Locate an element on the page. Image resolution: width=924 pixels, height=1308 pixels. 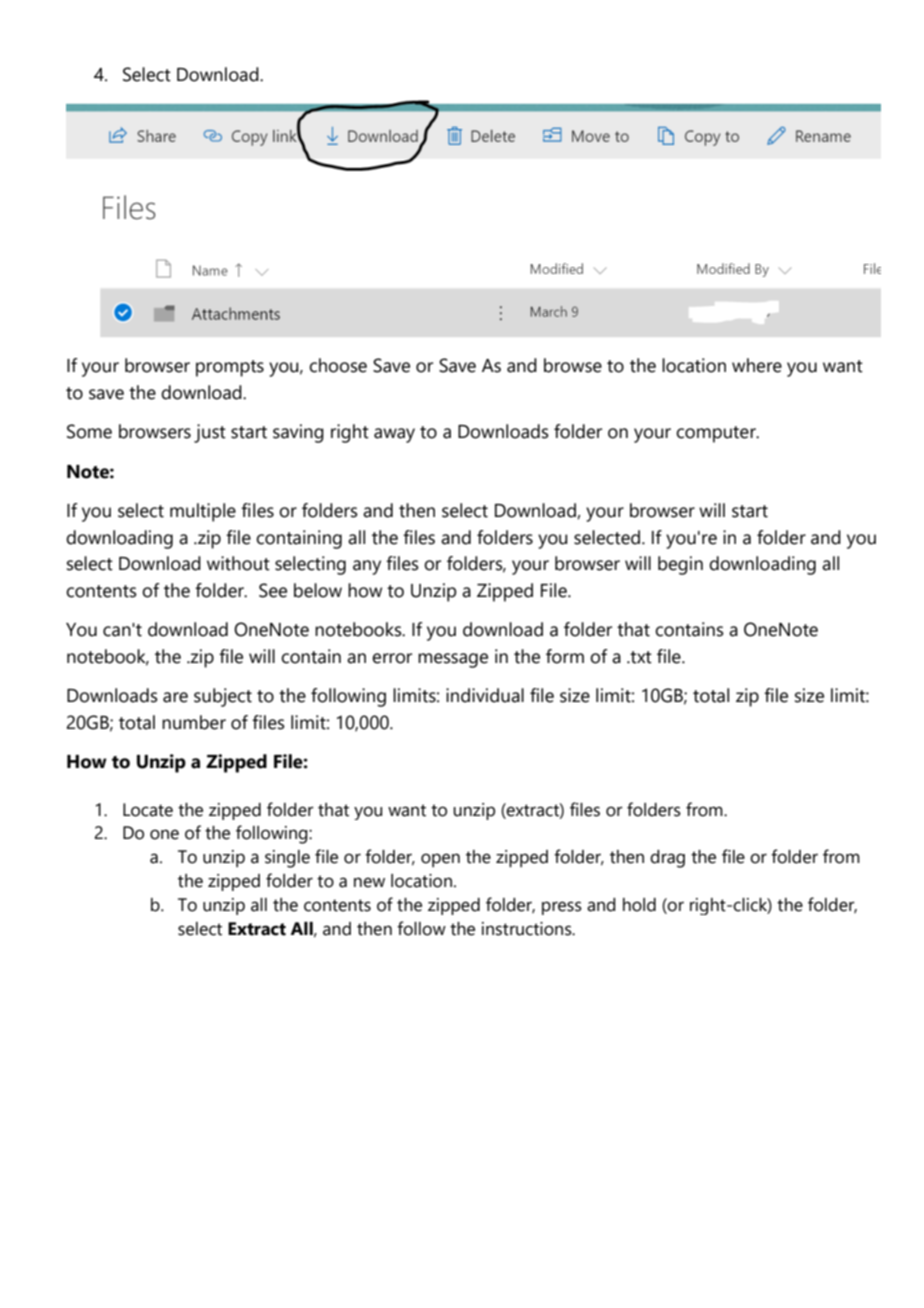
new is located at coordinates (369, 882).
